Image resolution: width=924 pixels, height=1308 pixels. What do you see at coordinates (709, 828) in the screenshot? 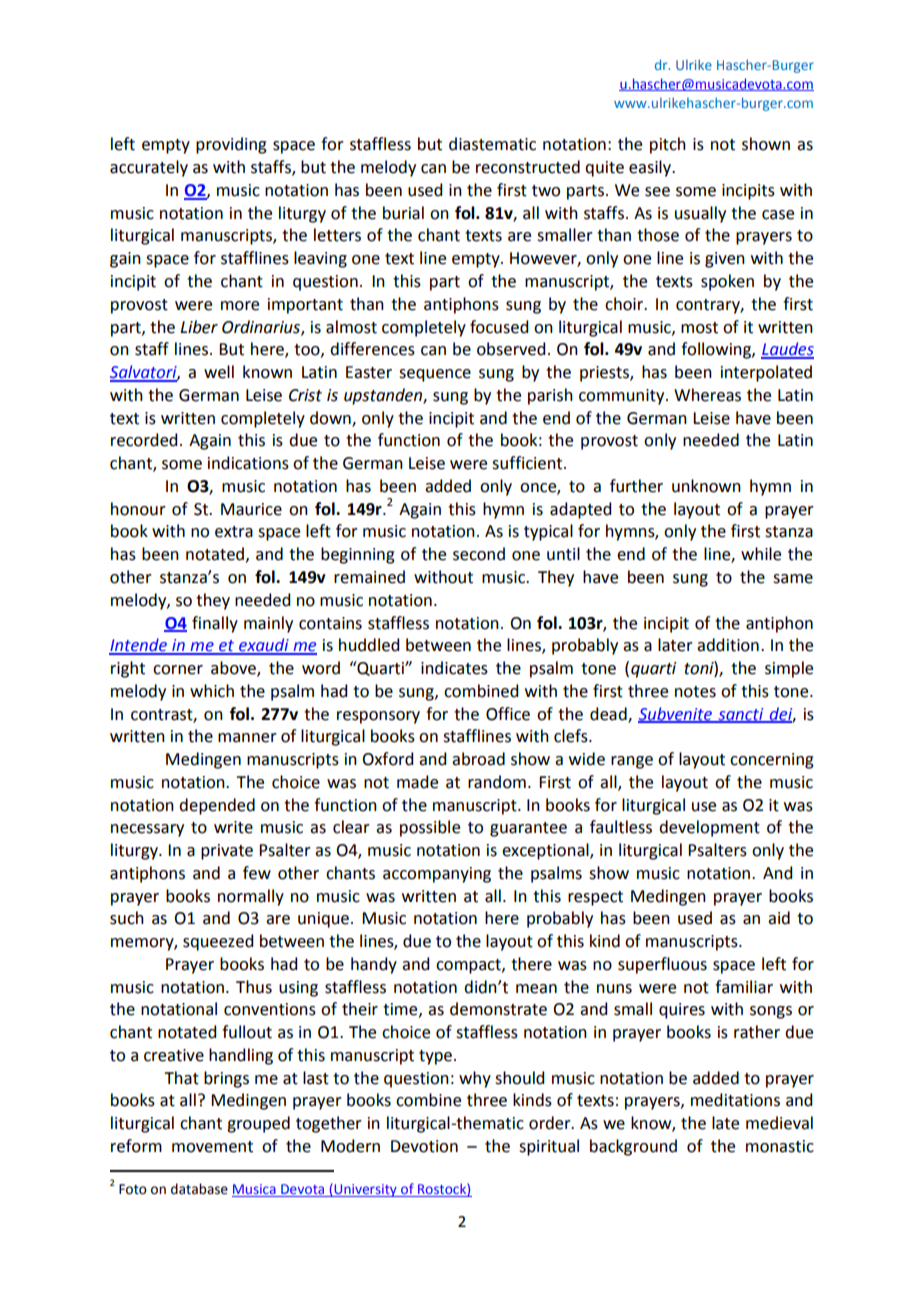
I see `development` at bounding box center [709, 828].
